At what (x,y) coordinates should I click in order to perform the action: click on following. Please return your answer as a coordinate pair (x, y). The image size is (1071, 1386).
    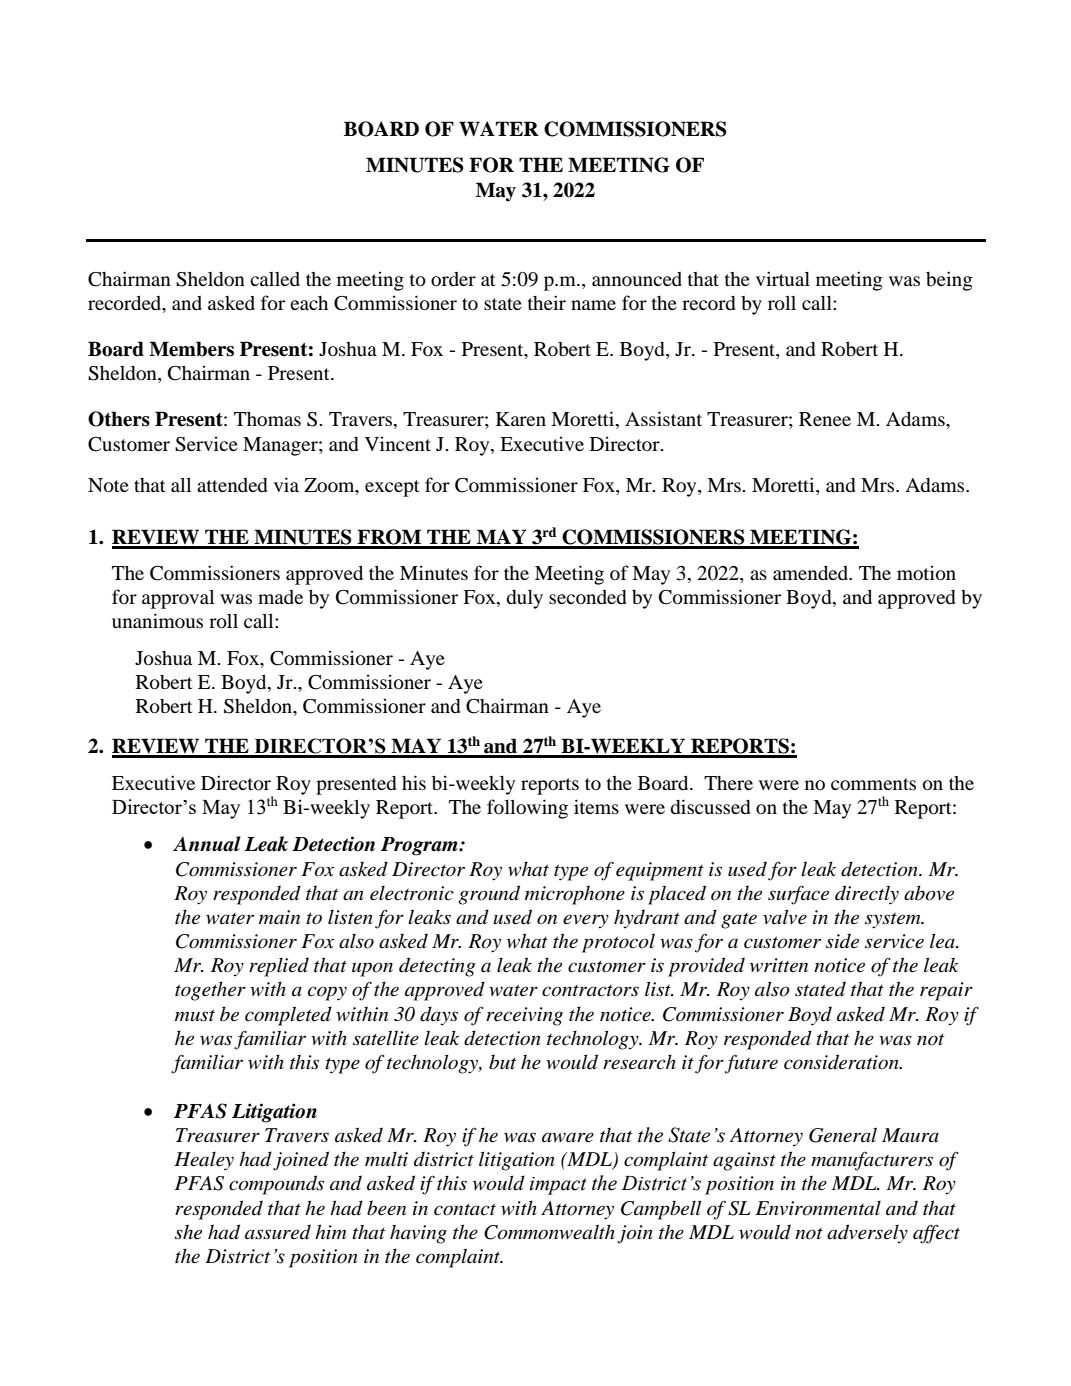
    Looking at the image, I should click on (527, 809).
